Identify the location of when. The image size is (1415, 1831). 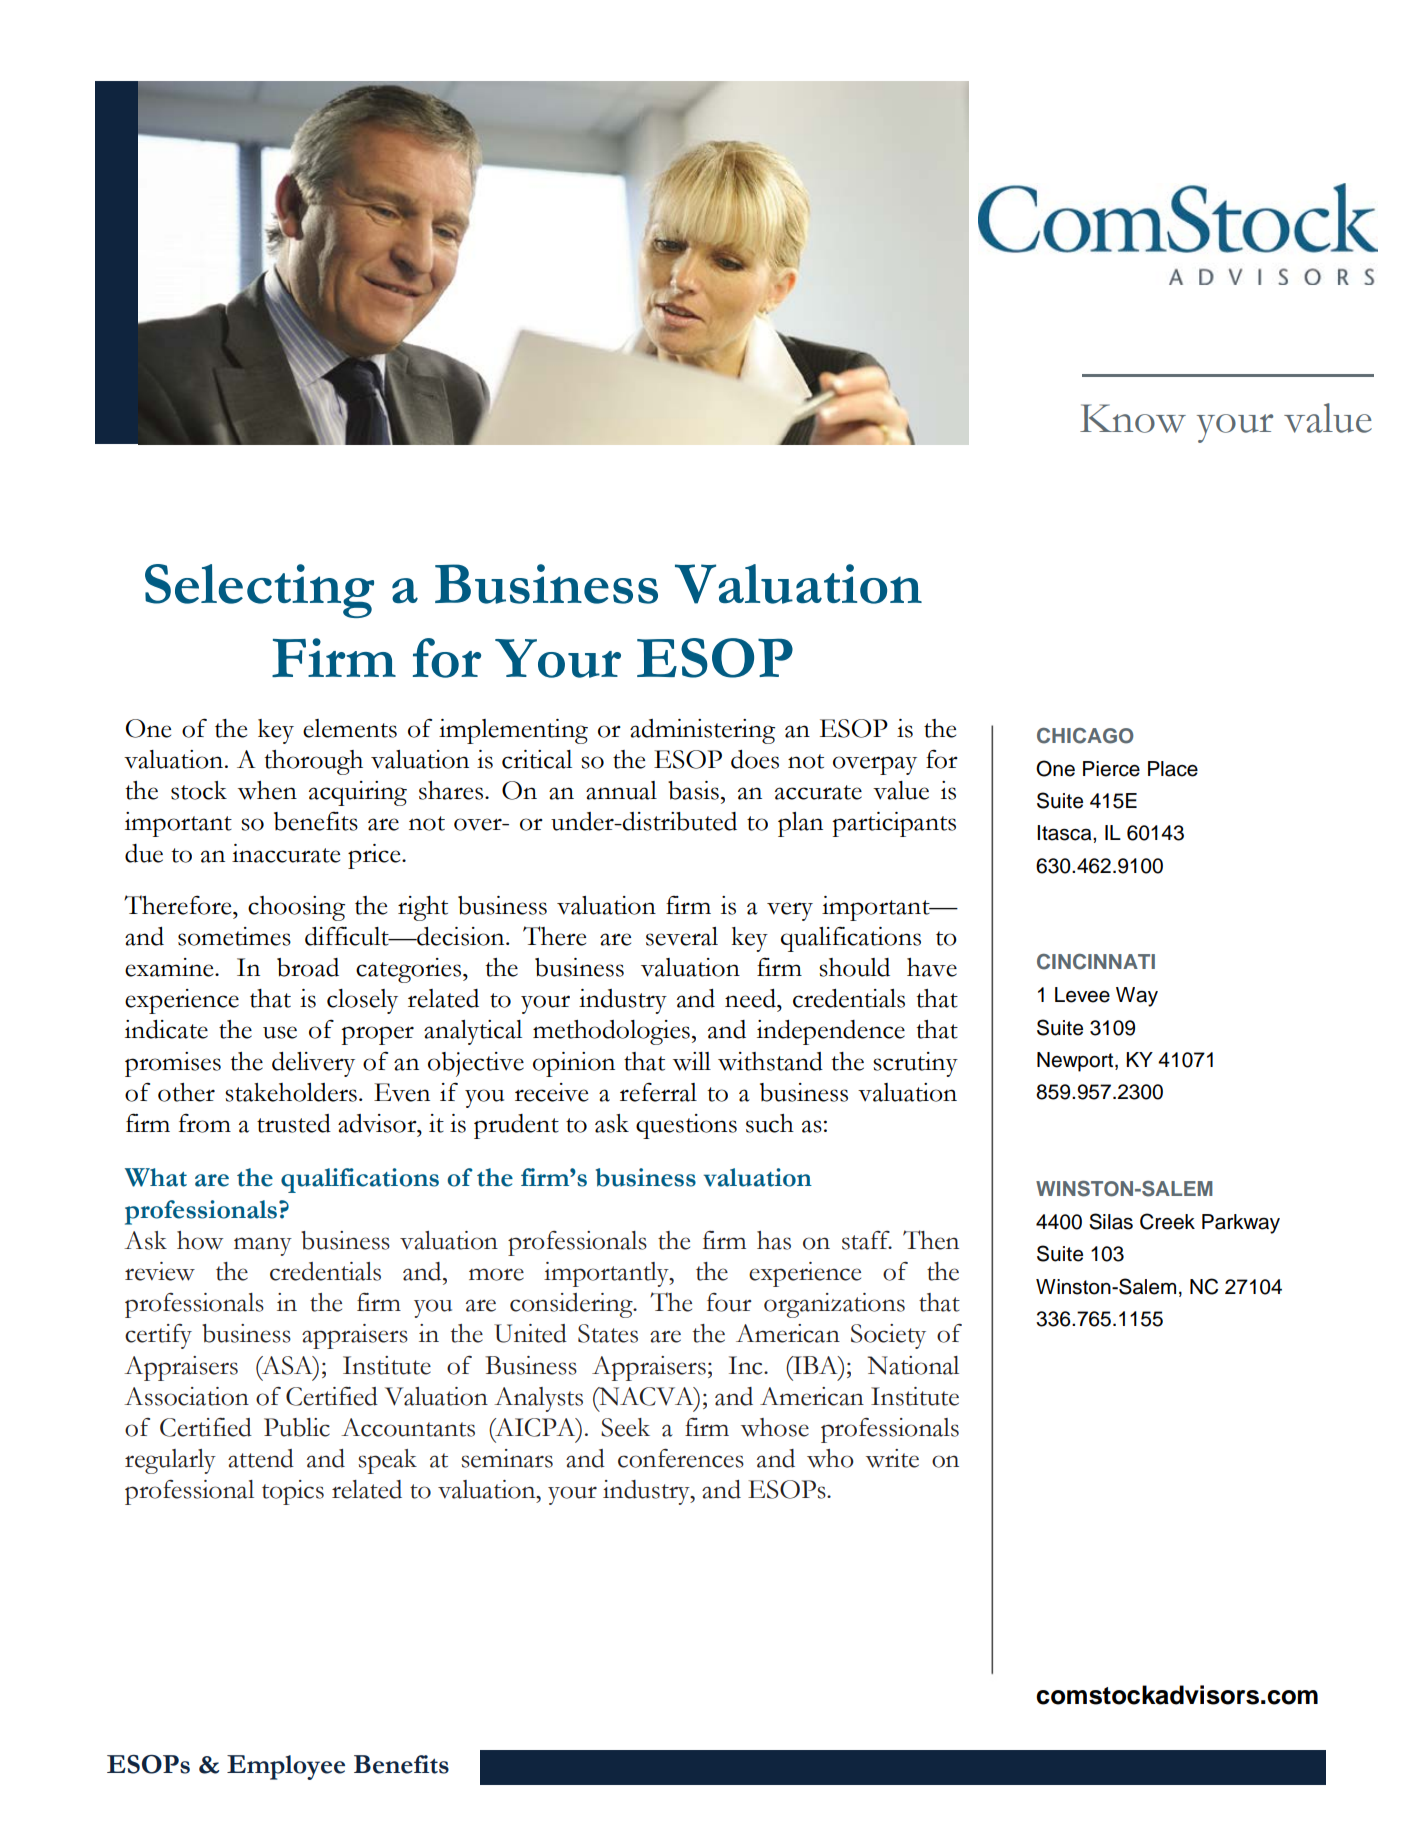
(267, 790).
